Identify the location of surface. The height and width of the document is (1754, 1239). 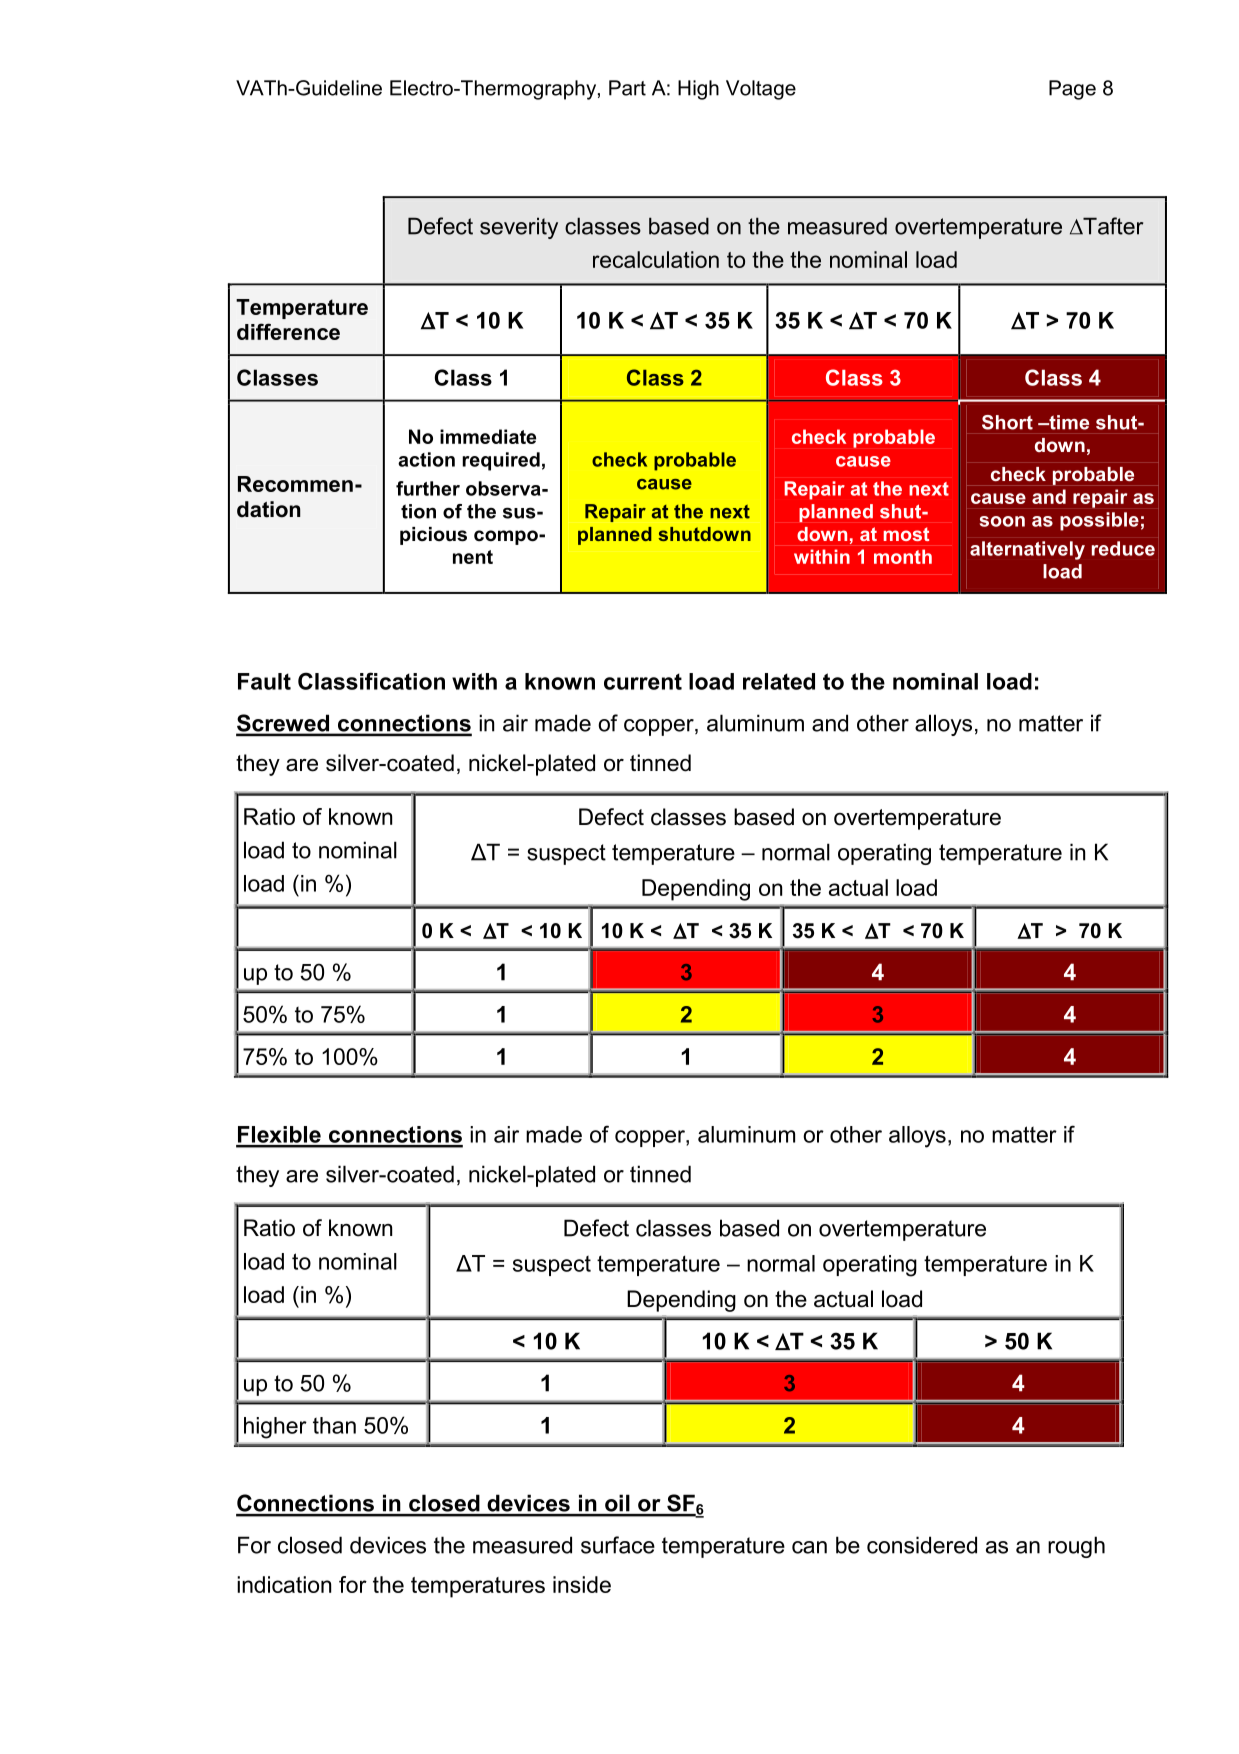
(618, 1545).
